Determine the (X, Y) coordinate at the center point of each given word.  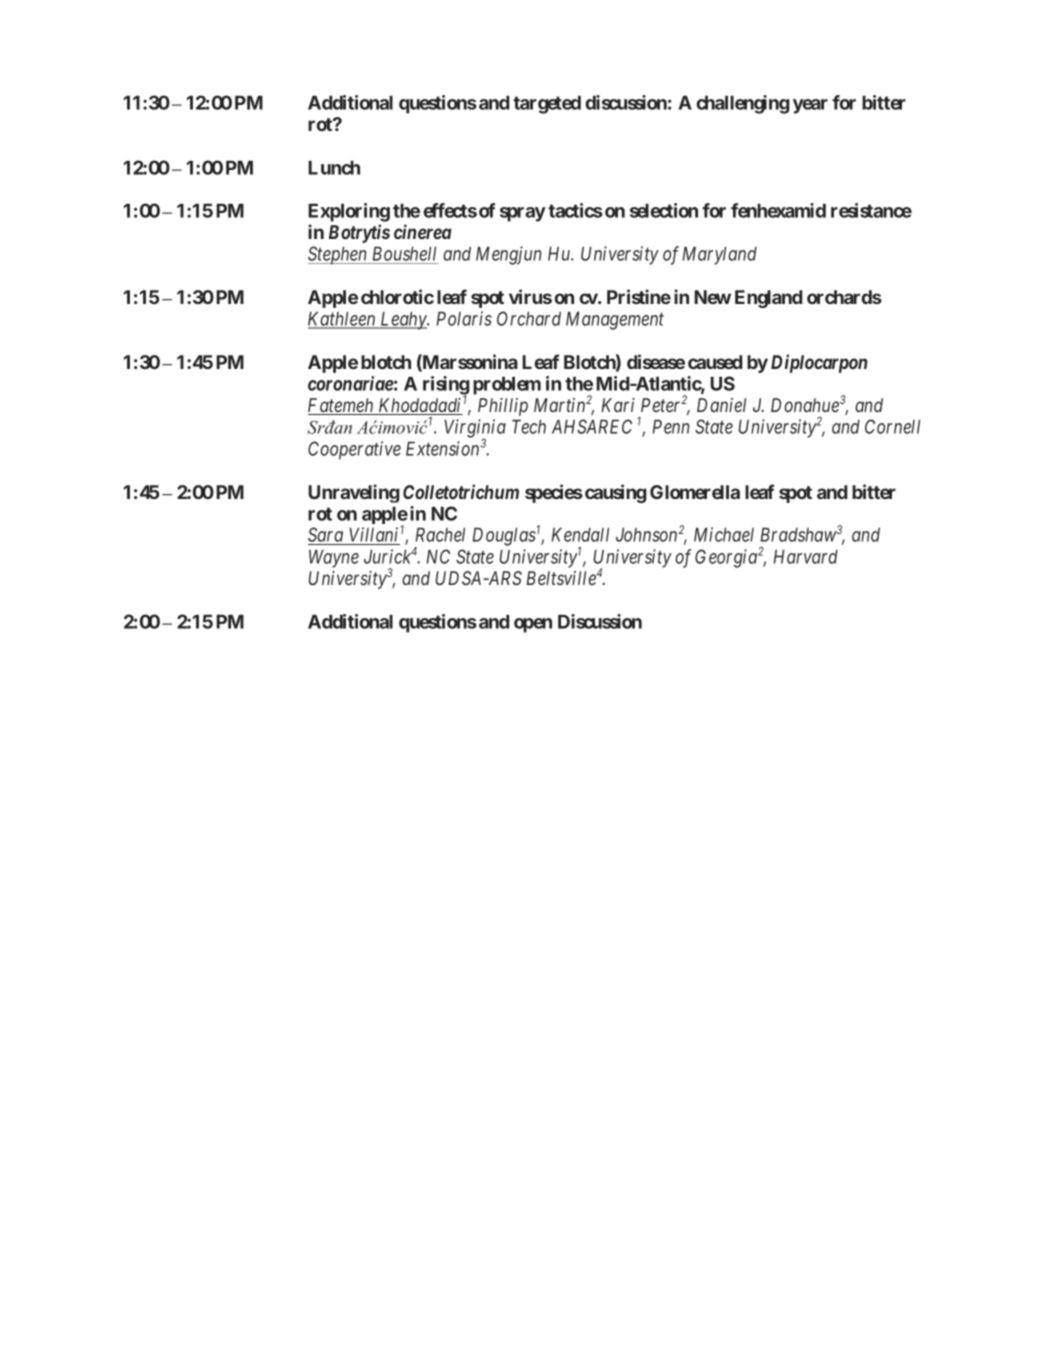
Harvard (806, 556)
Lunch (334, 167)
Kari (618, 405)
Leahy (403, 320)
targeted (547, 104)
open (533, 625)
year (810, 106)
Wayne (334, 558)
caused (715, 362)
